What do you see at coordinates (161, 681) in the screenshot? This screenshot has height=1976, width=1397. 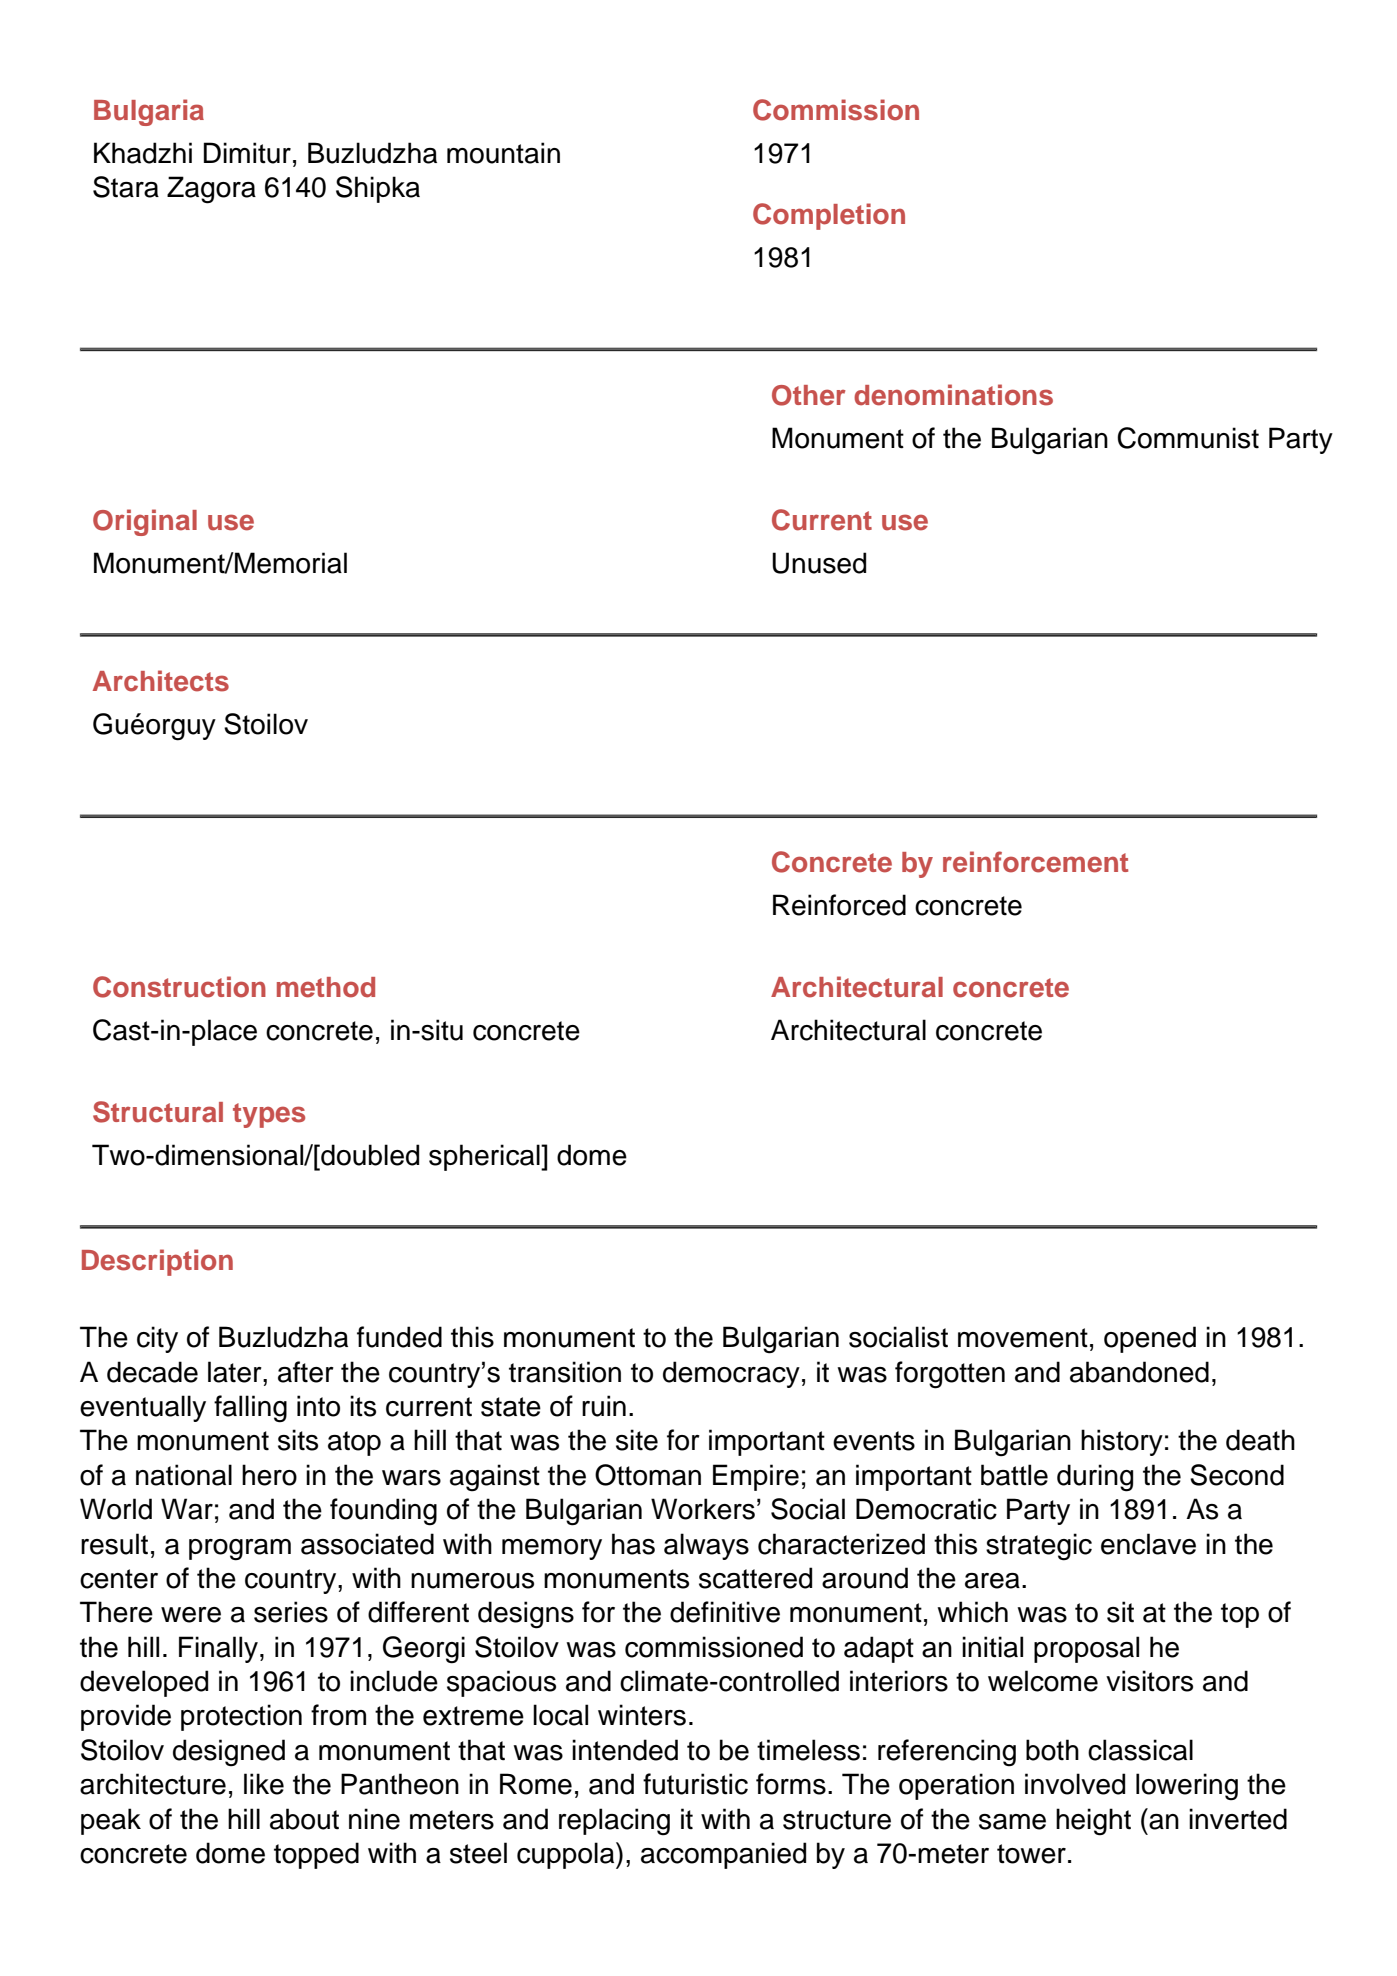 I see `Architects` at bounding box center [161, 681].
